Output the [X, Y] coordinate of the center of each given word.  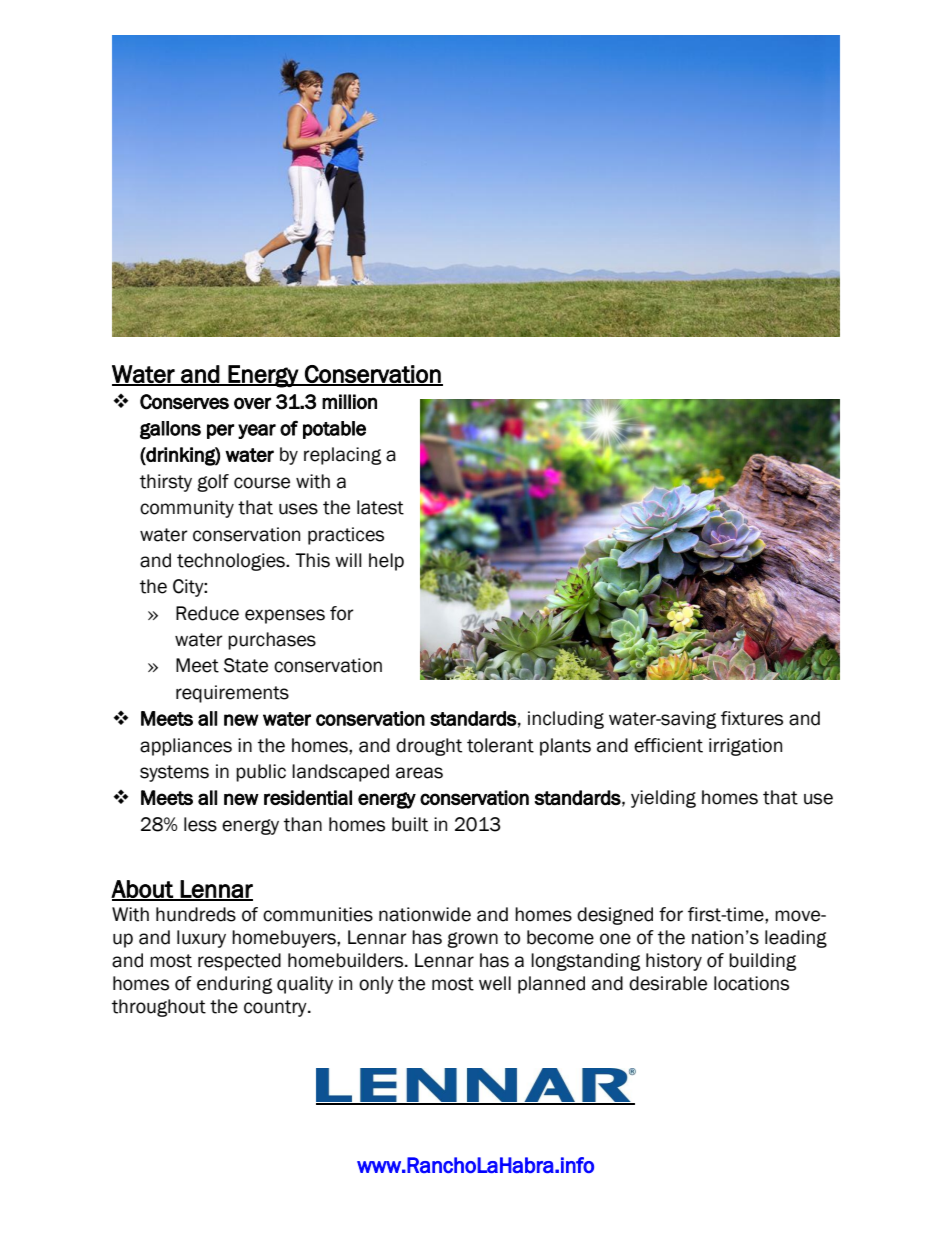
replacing [342, 456]
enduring [234, 985]
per [220, 431]
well [495, 983]
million [349, 402]
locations [751, 983]
